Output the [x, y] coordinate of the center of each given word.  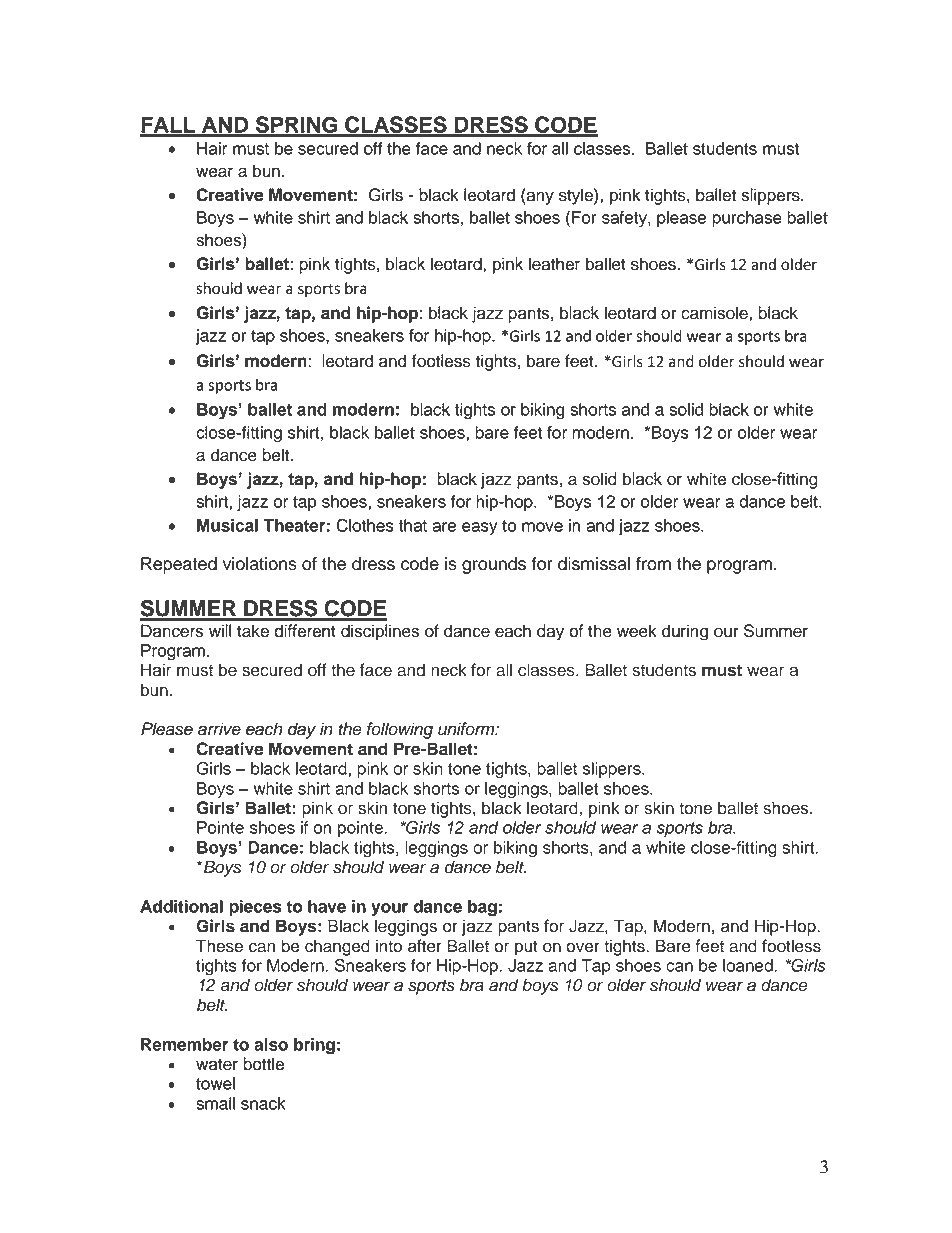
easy [479, 528]
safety [625, 219]
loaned [748, 965]
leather [554, 264]
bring [314, 1046]
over [583, 947]
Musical [227, 525]
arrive [219, 729]
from [653, 564]
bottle [263, 1064]
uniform [467, 729]
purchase [747, 219]
